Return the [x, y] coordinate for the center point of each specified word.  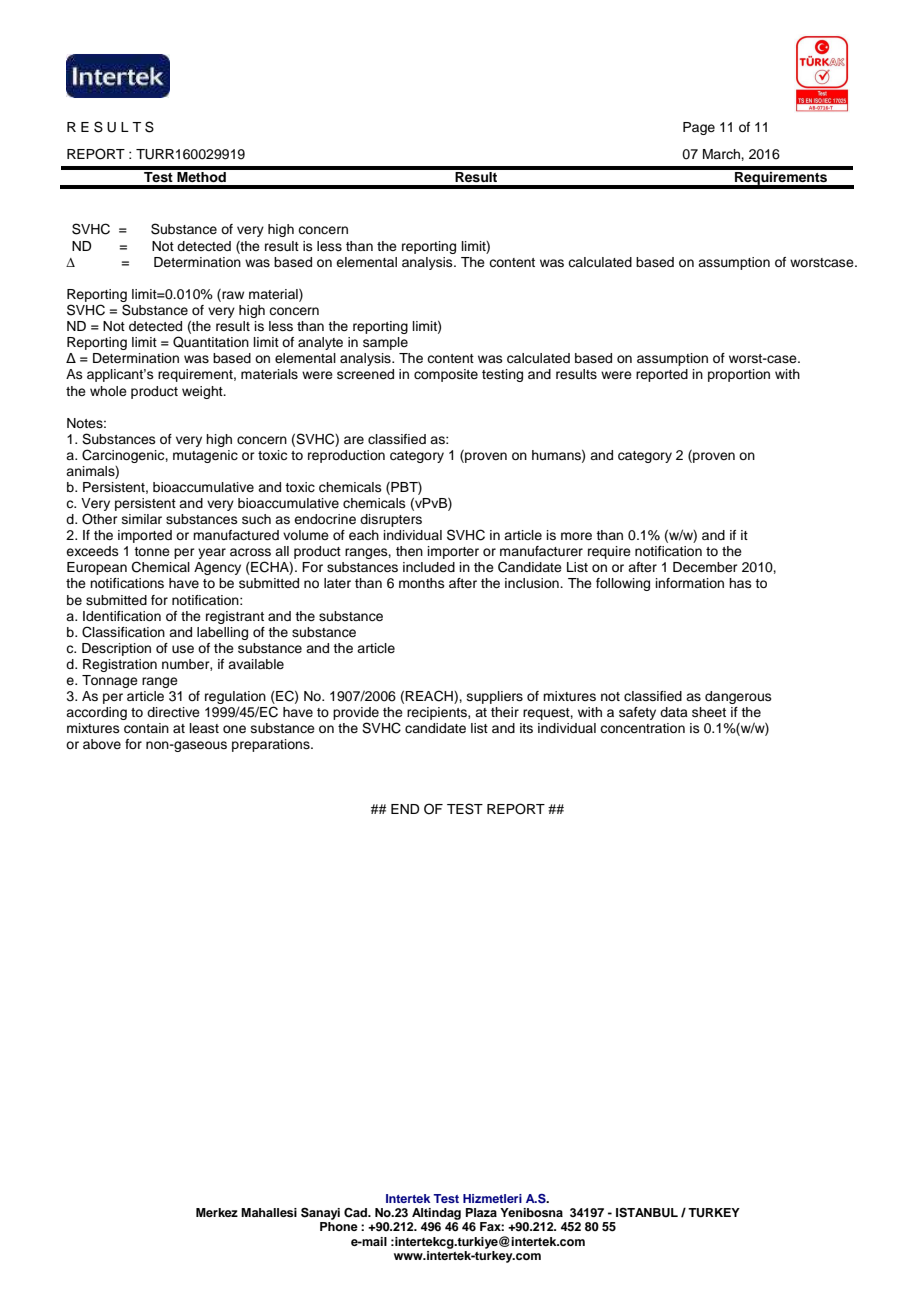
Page [699, 128]
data [674, 712]
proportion [739, 375]
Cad [356, 1213]
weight [203, 392]
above [102, 744]
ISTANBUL [647, 1213]
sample [385, 343]
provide [356, 713]
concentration [642, 728]
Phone [339, 1226]
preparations [272, 745]
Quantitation [211, 342]
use [183, 649]
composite [446, 375]
